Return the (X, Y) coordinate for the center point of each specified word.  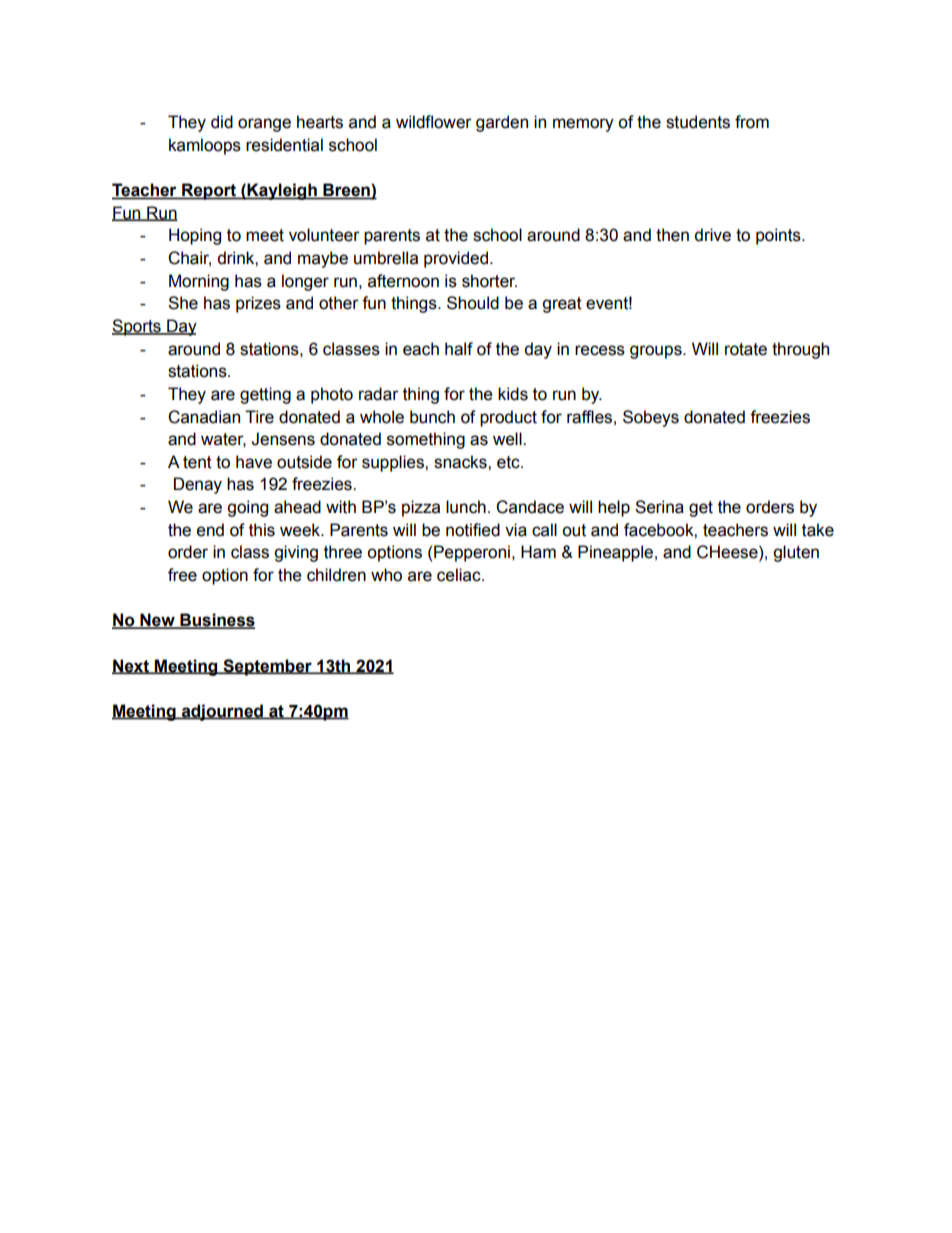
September (267, 667)
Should (473, 303)
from (752, 122)
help (614, 508)
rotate (746, 349)
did (222, 122)
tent (197, 462)
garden (502, 123)
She (183, 303)
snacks (461, 462)
